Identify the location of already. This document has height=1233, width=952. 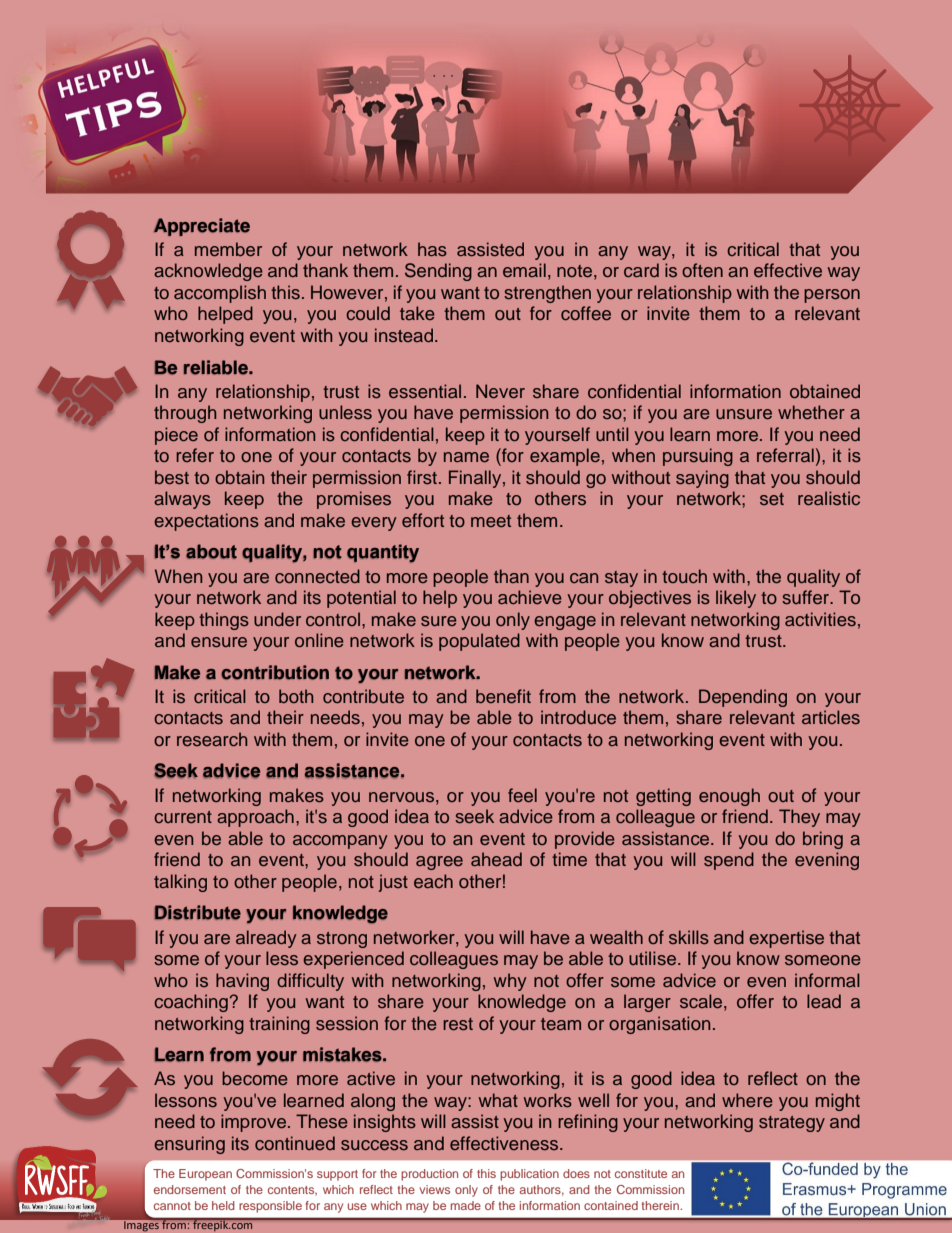
(266, 939).
